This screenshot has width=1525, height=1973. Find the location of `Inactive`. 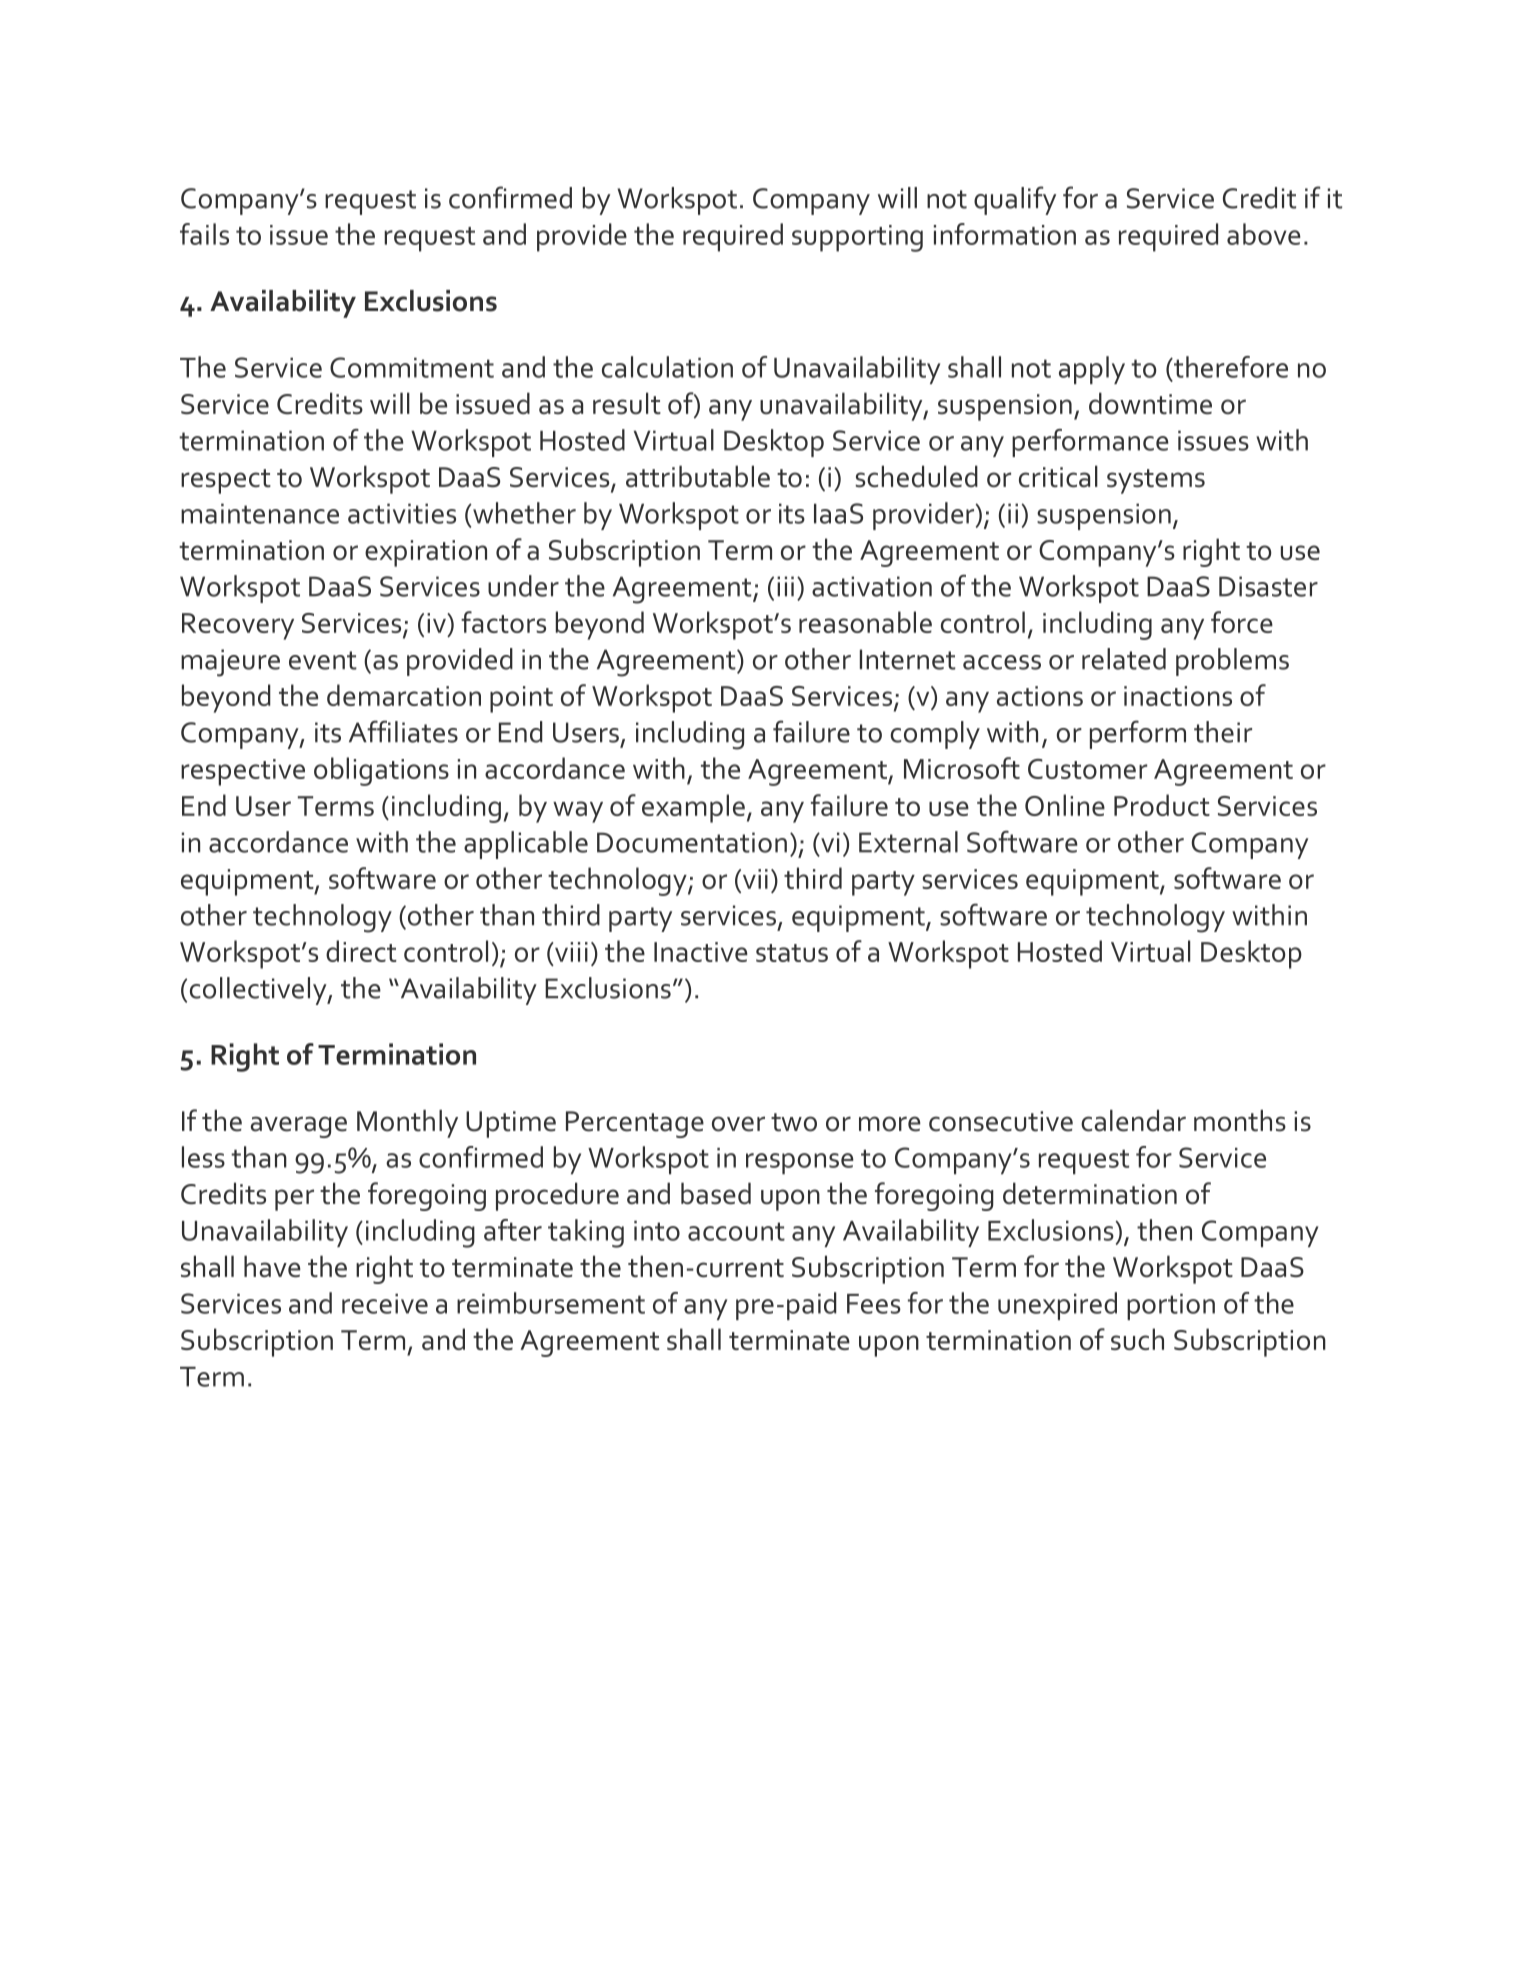

Inactive is located at coordinates (701, 952).
